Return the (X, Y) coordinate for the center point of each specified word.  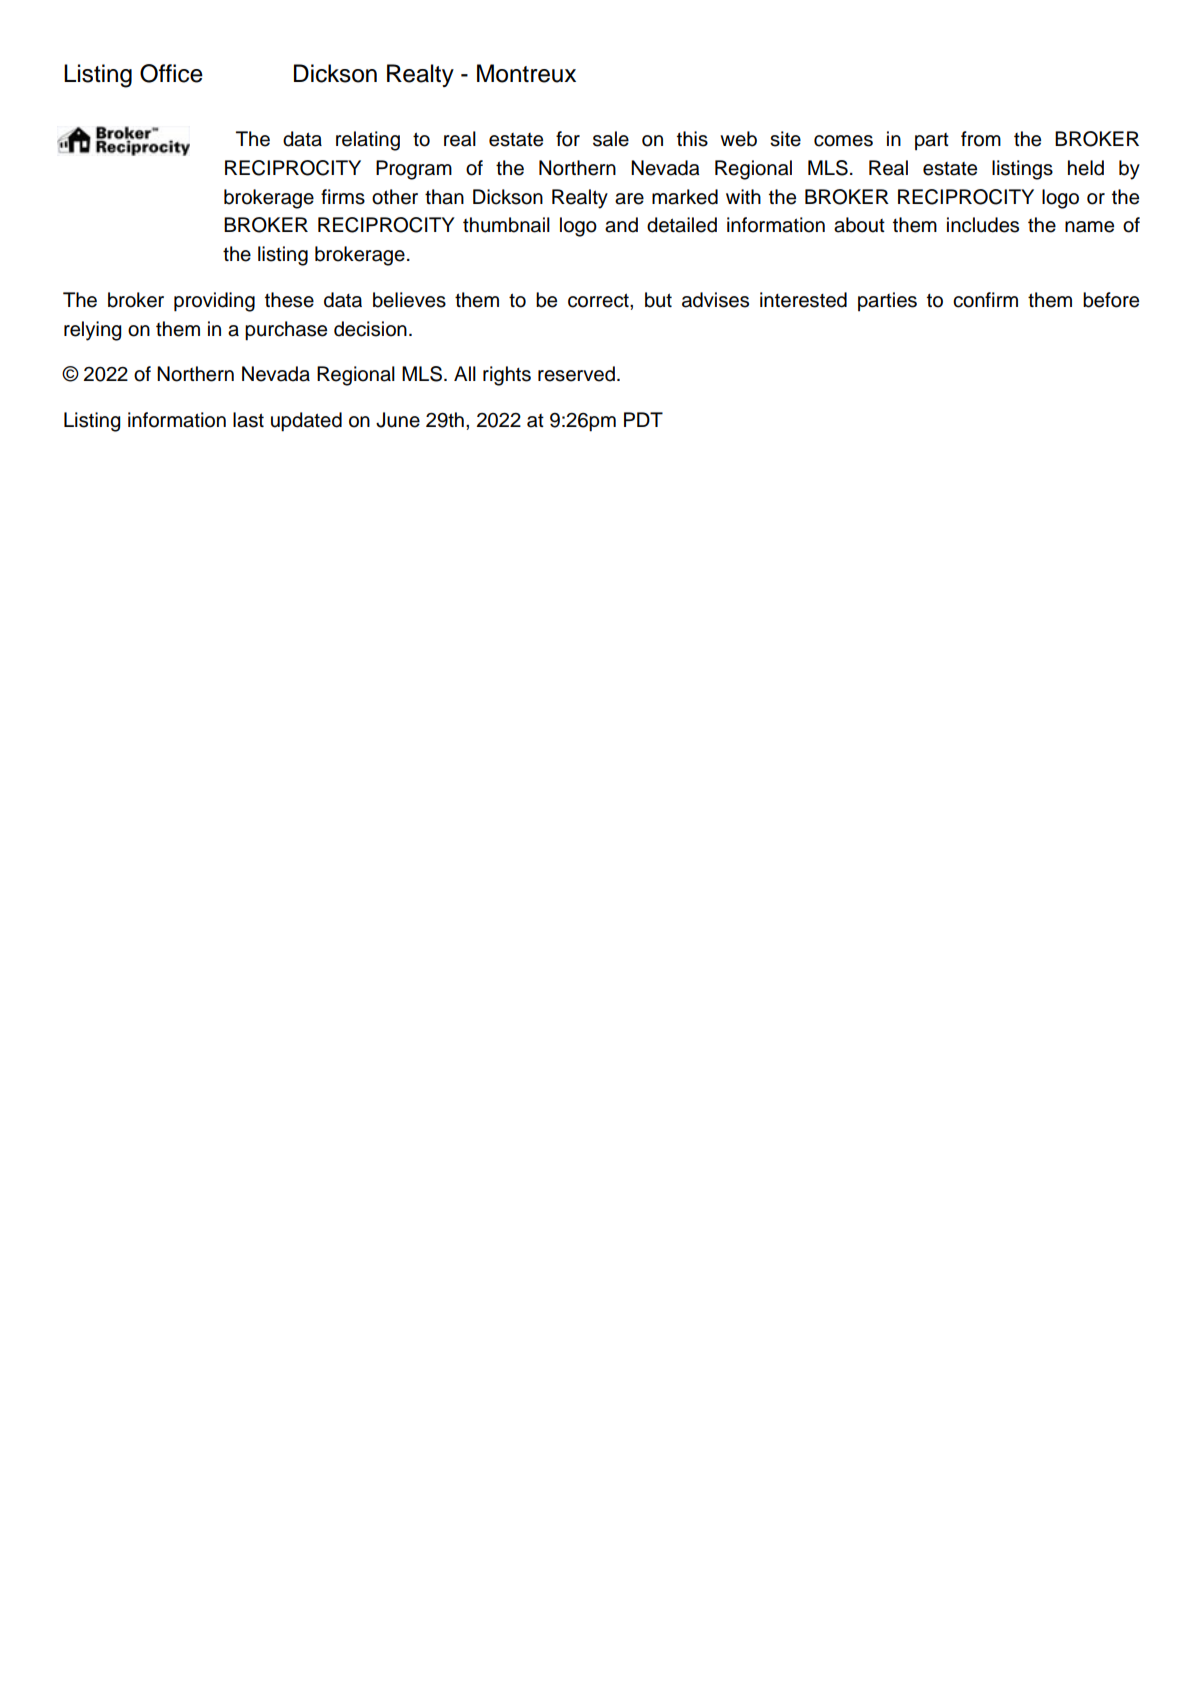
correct (599, 300)
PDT (643, 419)
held (1086, 168)
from (981, 139)
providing (214, 302)
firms (343, 197)
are (629, 199)
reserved (576, 374)
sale (611, 139)
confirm (985, 300)
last (248, 420)
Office (171, 73)
